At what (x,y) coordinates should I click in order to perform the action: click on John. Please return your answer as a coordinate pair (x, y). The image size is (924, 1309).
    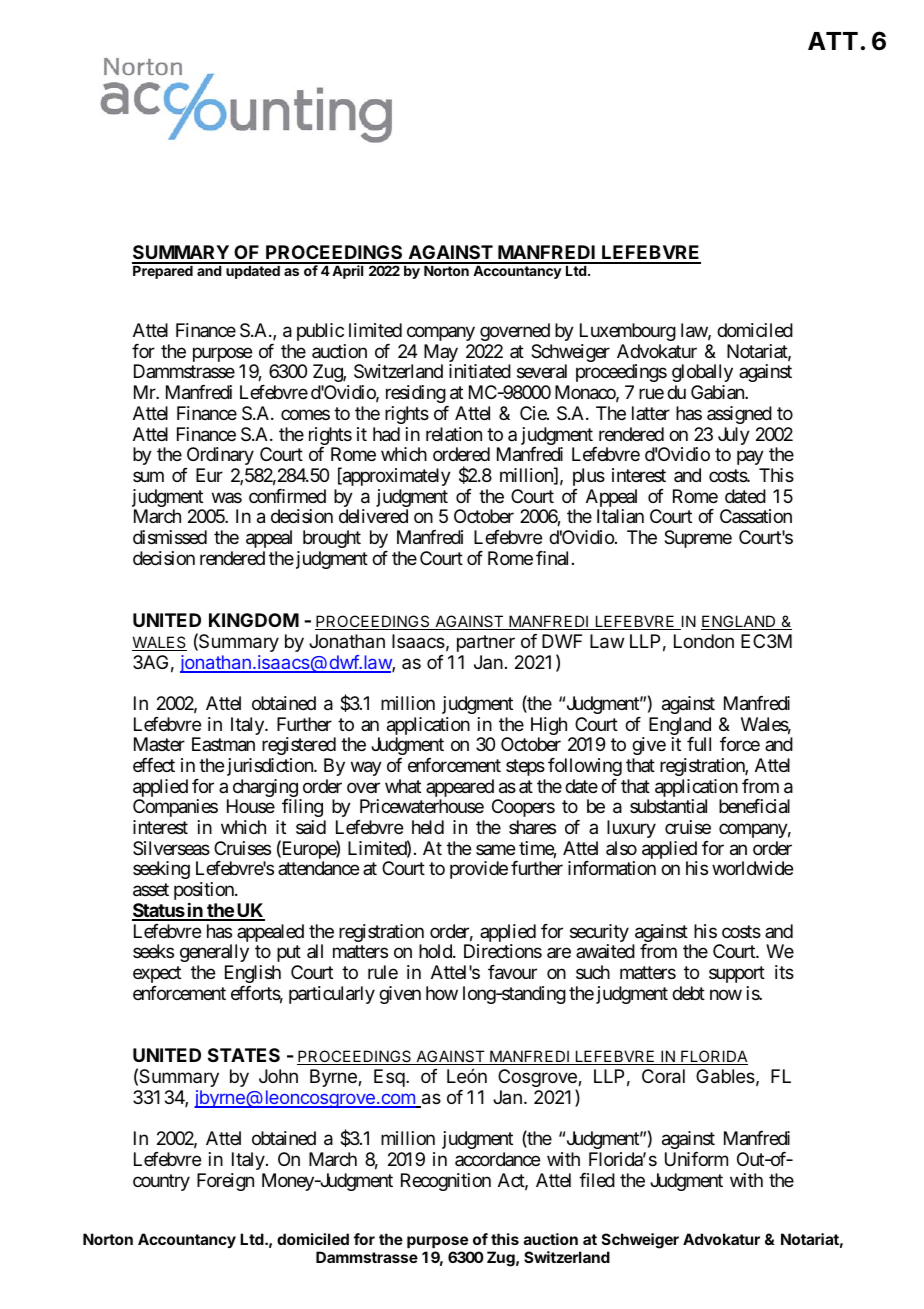
    Looking at the image, I should click on (278, 1076).
